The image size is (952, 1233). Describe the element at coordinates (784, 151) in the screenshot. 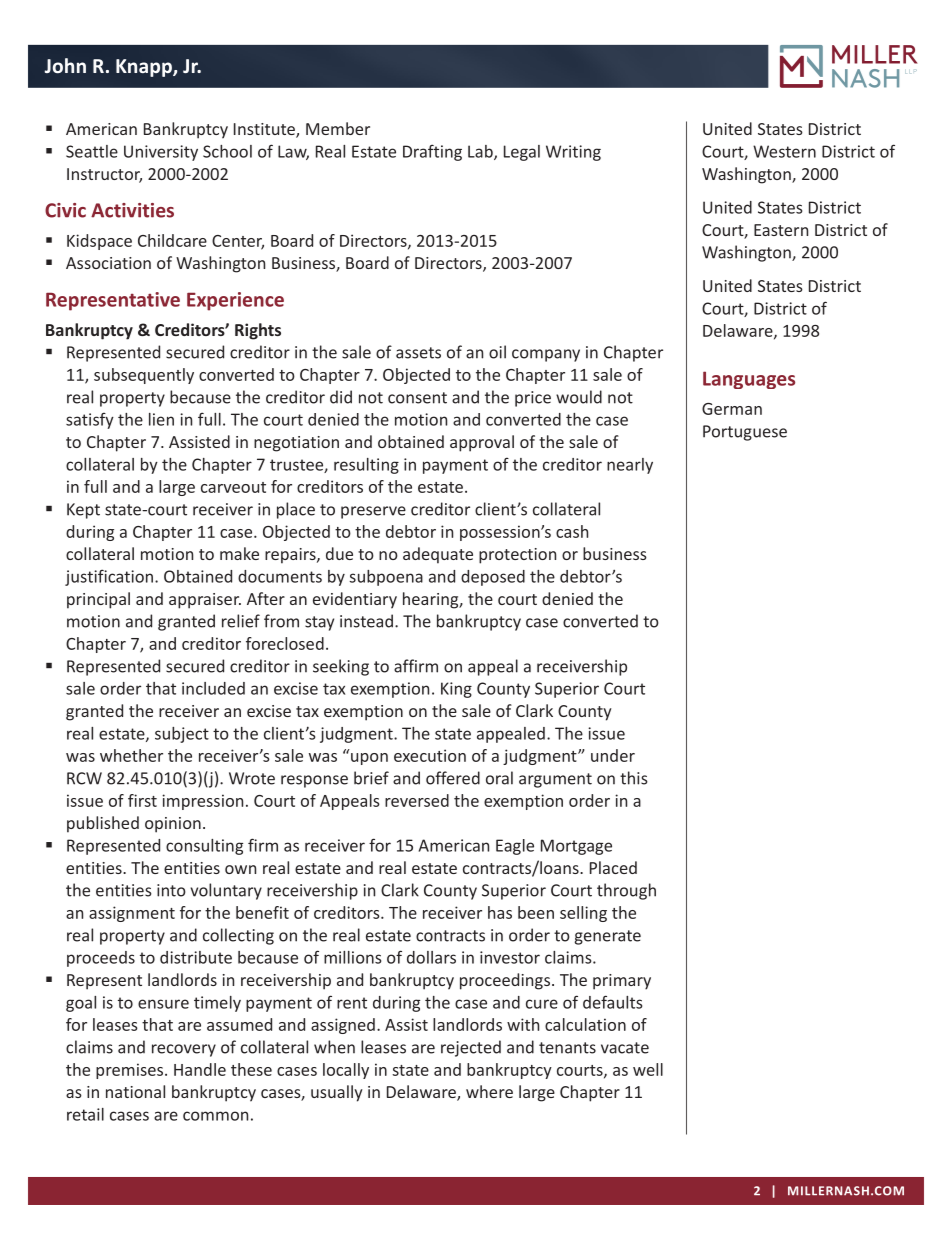

I see `Western` at that location.
